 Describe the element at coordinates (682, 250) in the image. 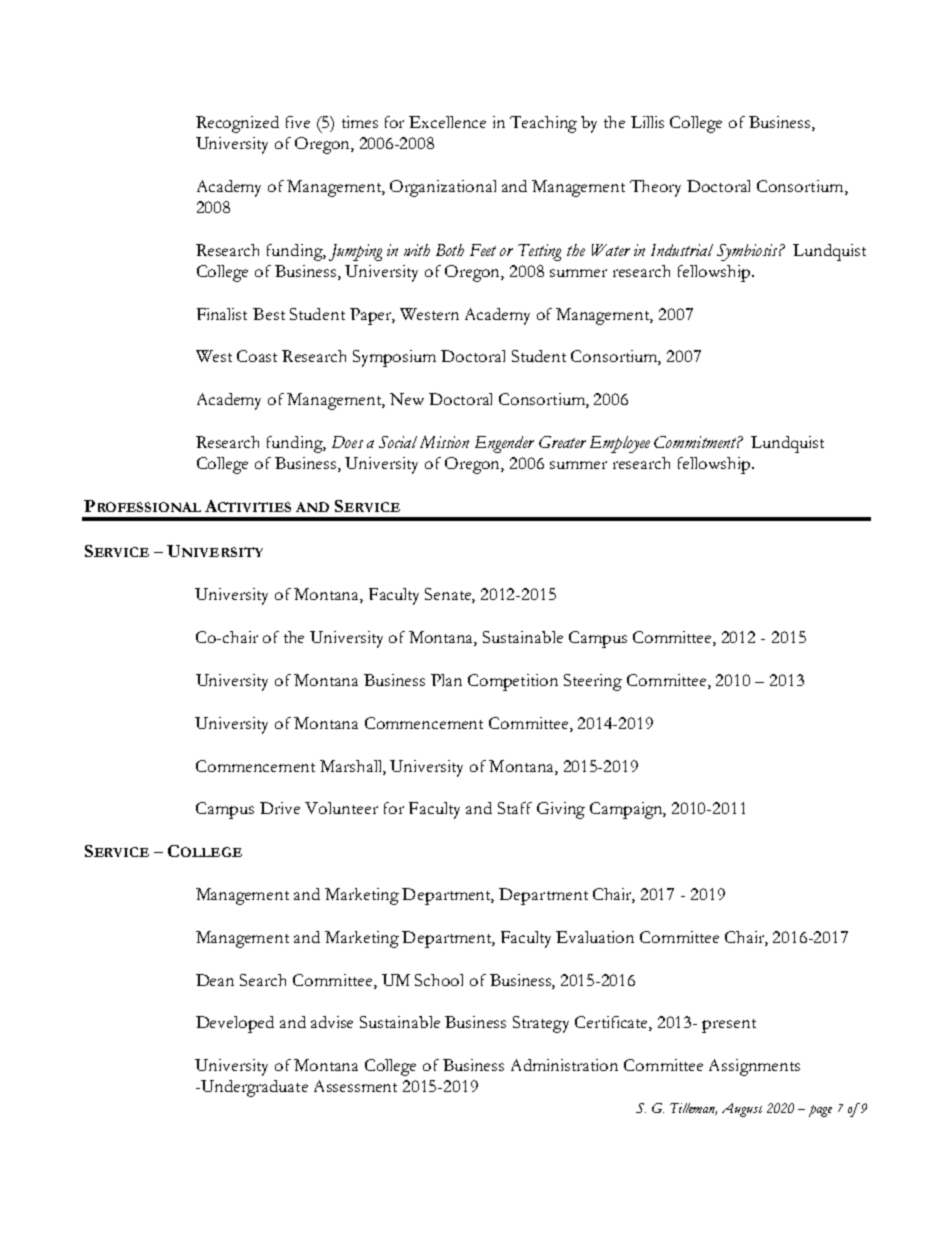

I see `Industrial` at that location.
